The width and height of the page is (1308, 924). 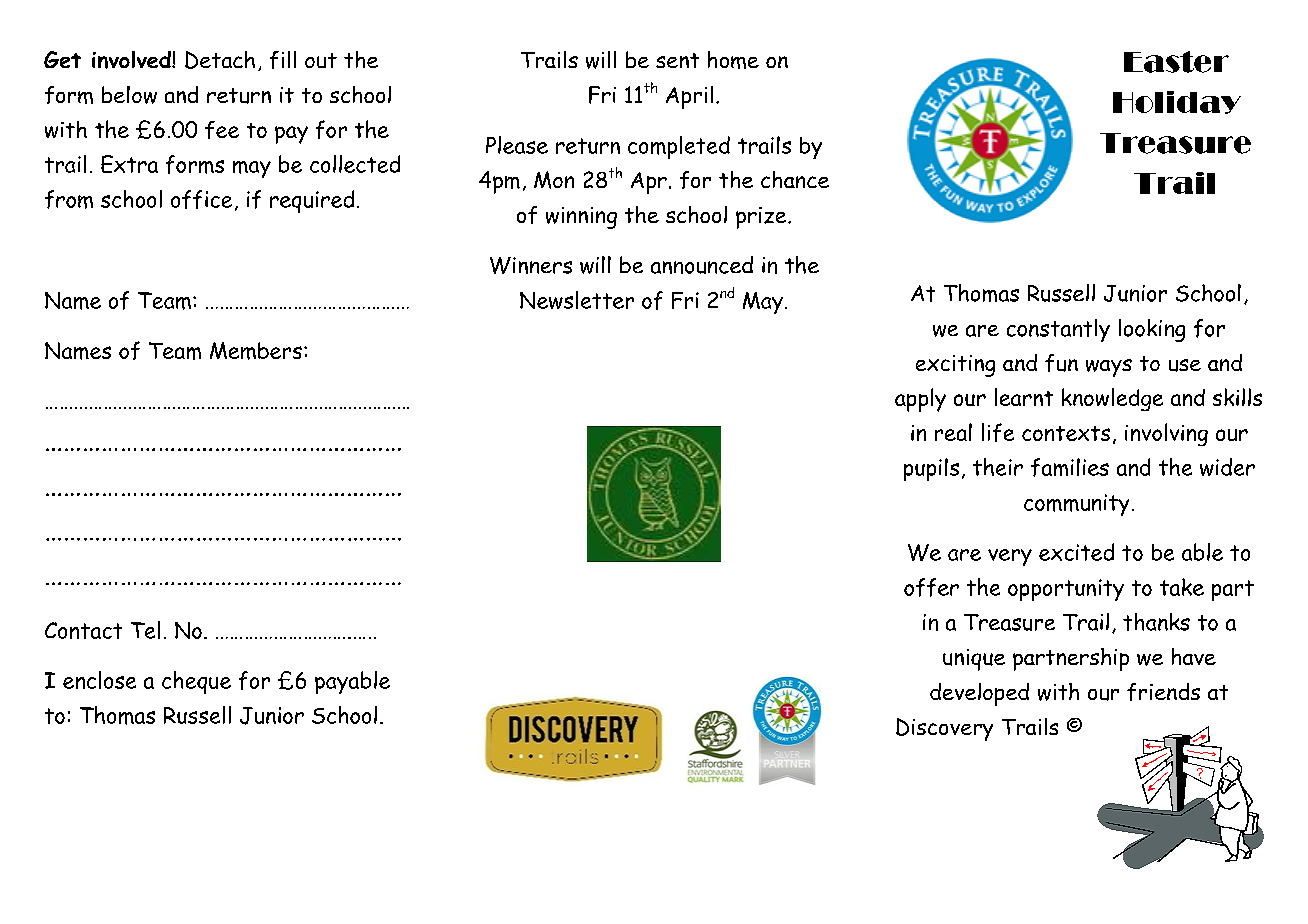 What do you see at coordinates (145, 630) in the page?
I see `Tel` at bounding box center [145, 630].
